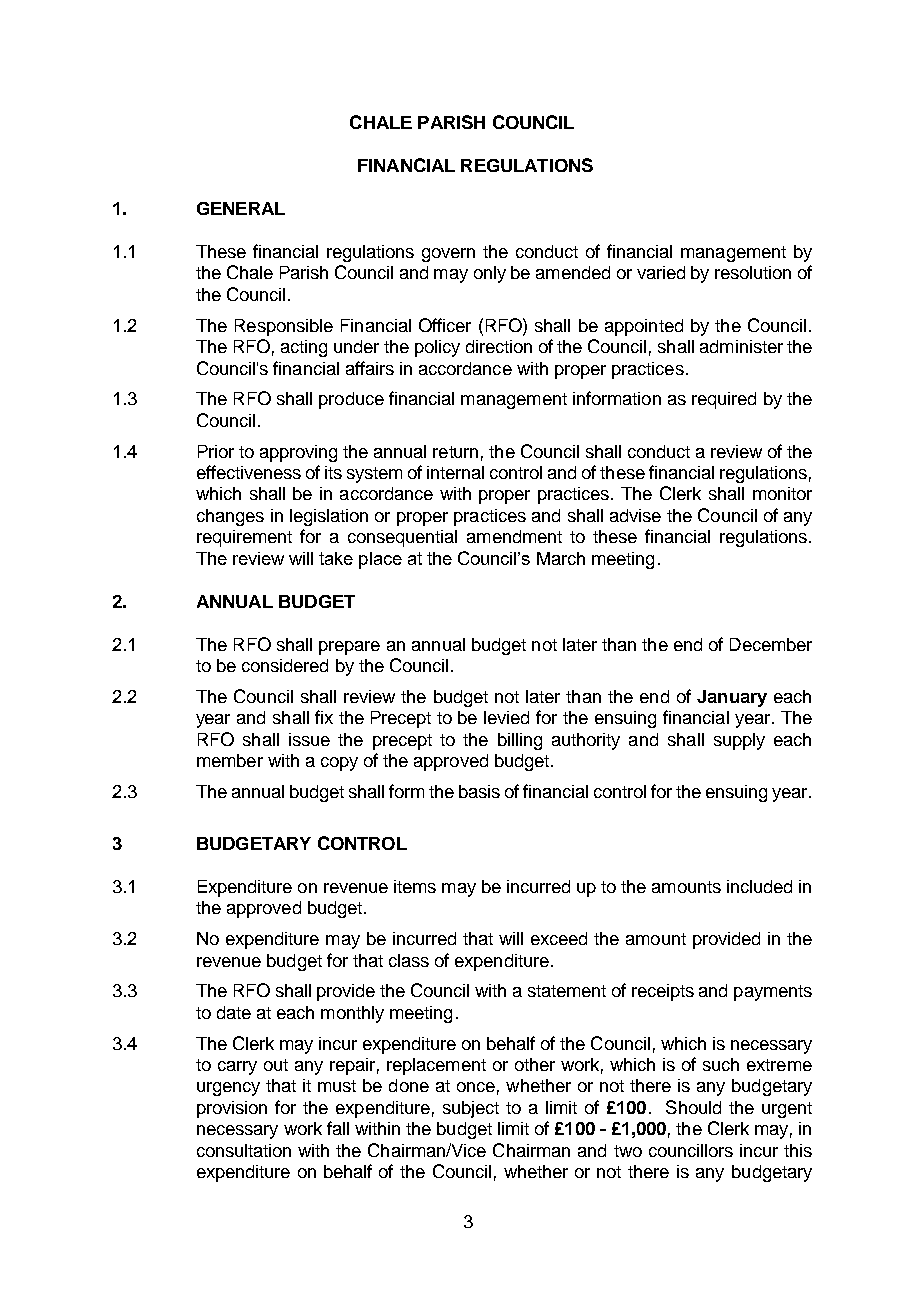 The height and width of the screenshot is (1308, 924). Describe the element at coordinates (471, 1109) in the screenshot. I see `subject` at that location.
